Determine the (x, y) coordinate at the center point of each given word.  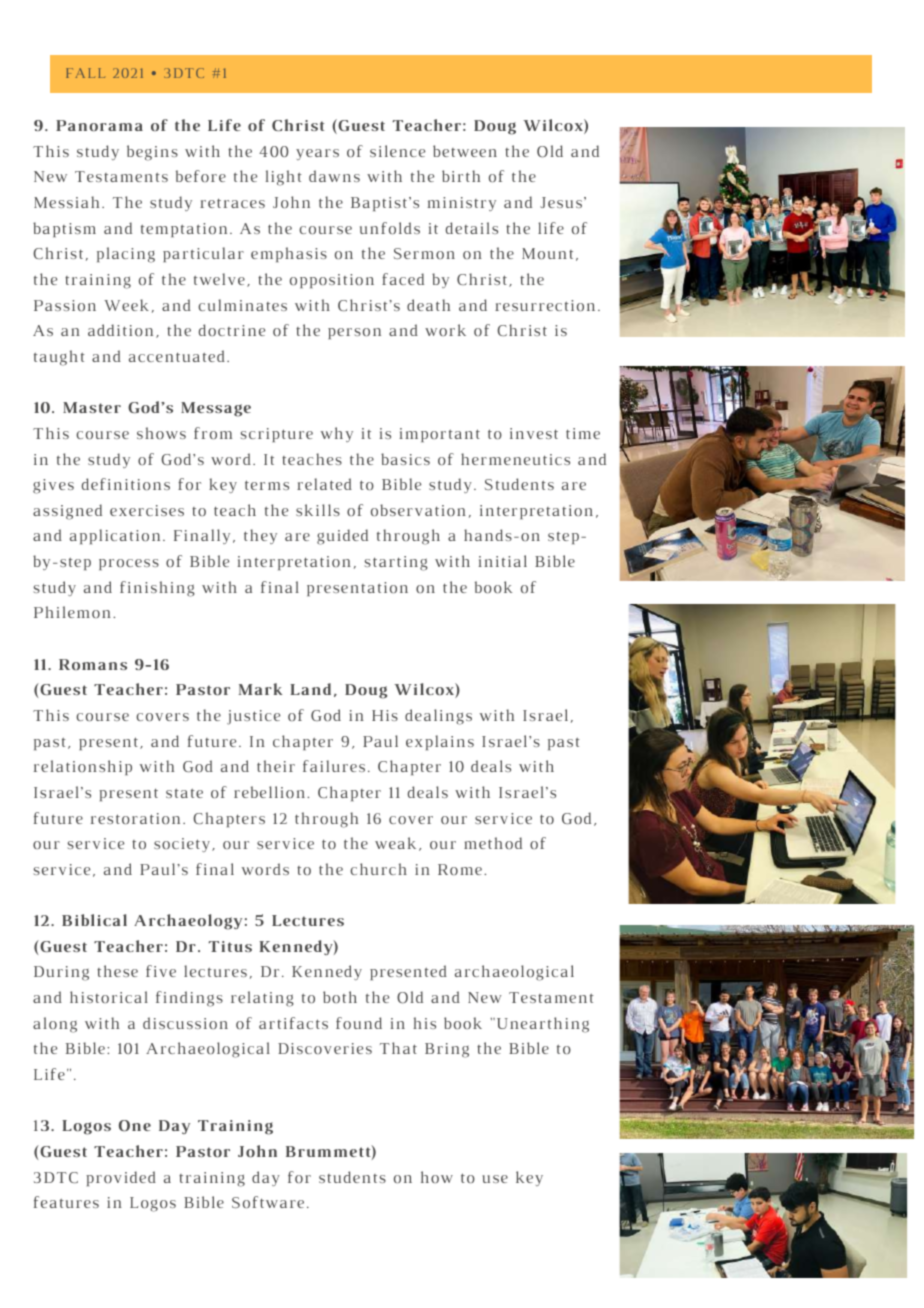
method (493, 843)
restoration (135, 818)
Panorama (99, 125)
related (324, 484)
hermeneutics (515, 459)
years (317, 154)
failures (334, 766)
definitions (126, 484)
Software (268, 1202)
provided (121, 1178)
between (465, 151)
